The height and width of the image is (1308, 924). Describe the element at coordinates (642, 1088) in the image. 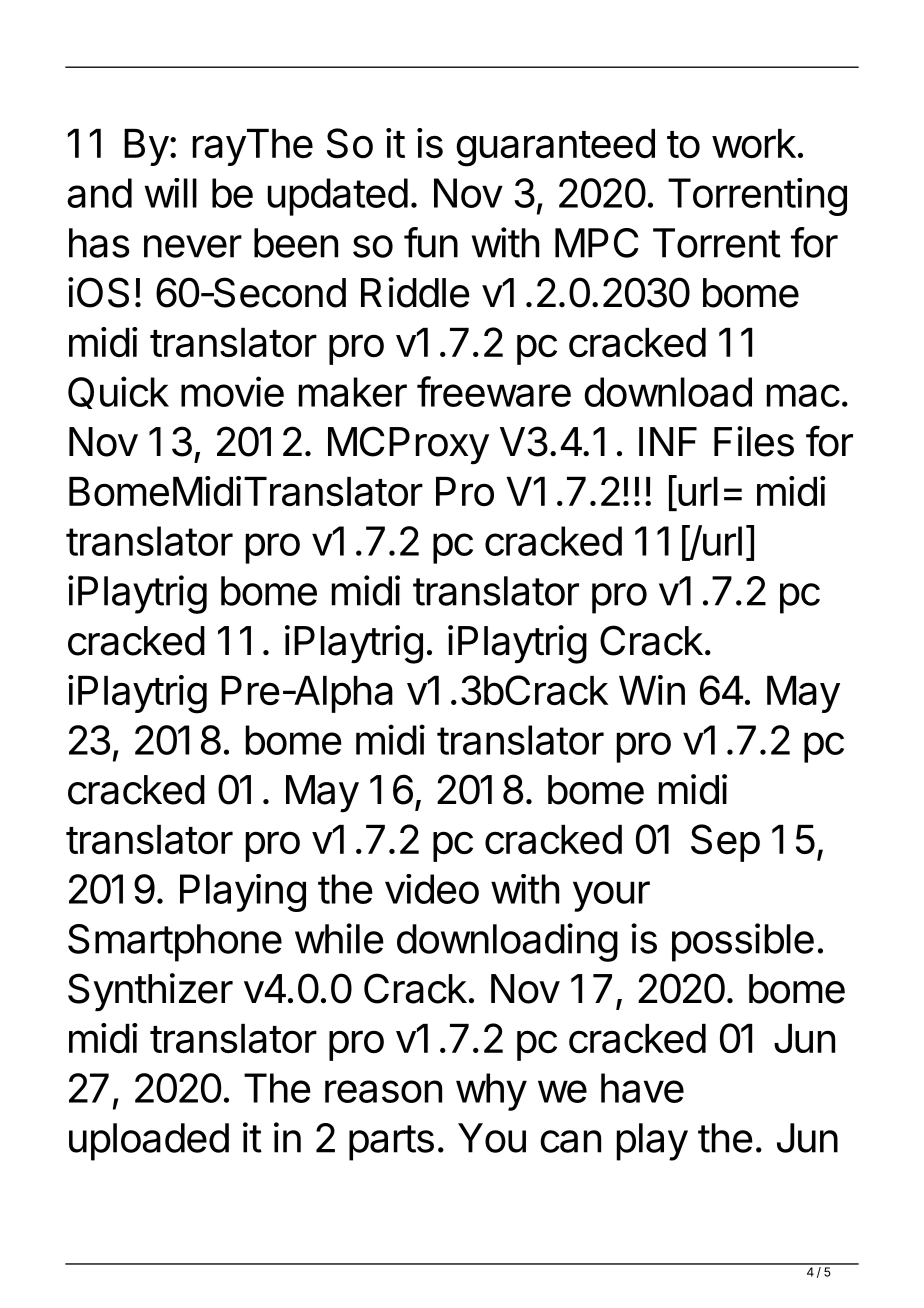

I see `have` at that location.
